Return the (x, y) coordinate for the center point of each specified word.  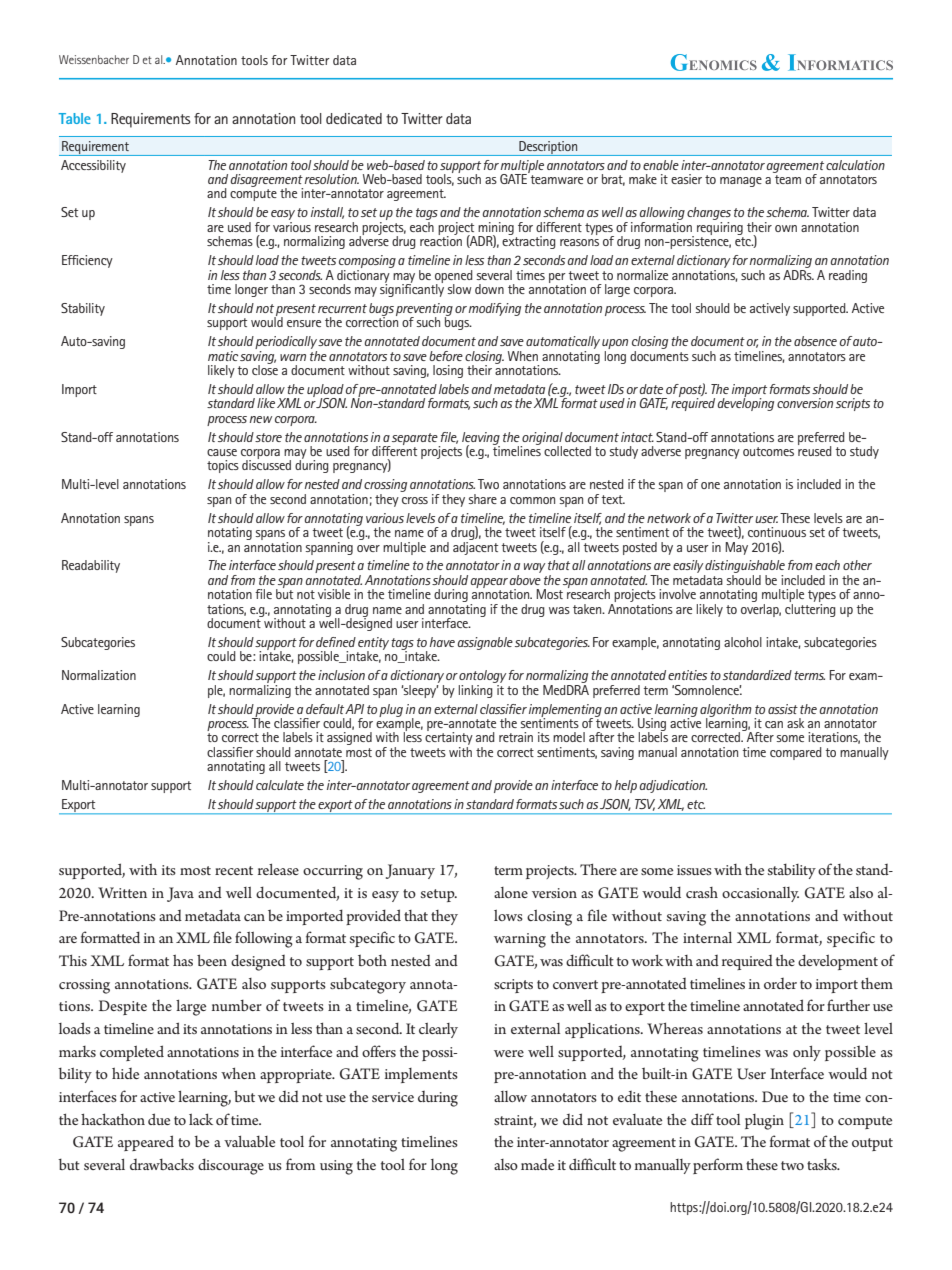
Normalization (99, 675)
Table (75, 118)
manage (741, 182)
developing (745, 403)
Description (548, 148)
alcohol (743, 642)
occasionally (760, 894)
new (261, 419)
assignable (485, 643)
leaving (481, 439)
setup (439, 895)
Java (180, 894)
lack (201, 1119)
